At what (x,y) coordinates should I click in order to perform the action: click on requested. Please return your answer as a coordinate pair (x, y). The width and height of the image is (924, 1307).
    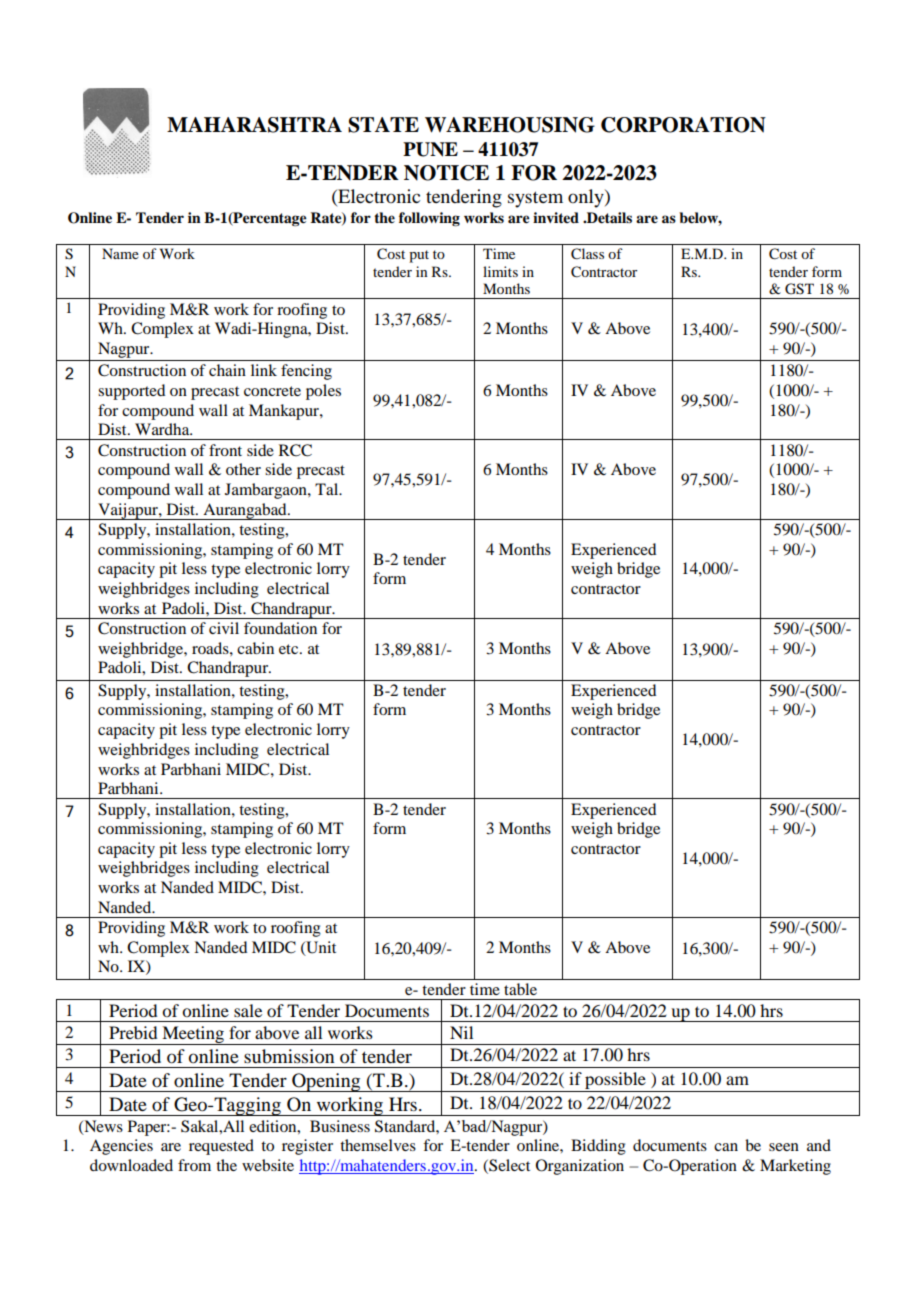
    Looking at the image, I should click on (221, 1147).
